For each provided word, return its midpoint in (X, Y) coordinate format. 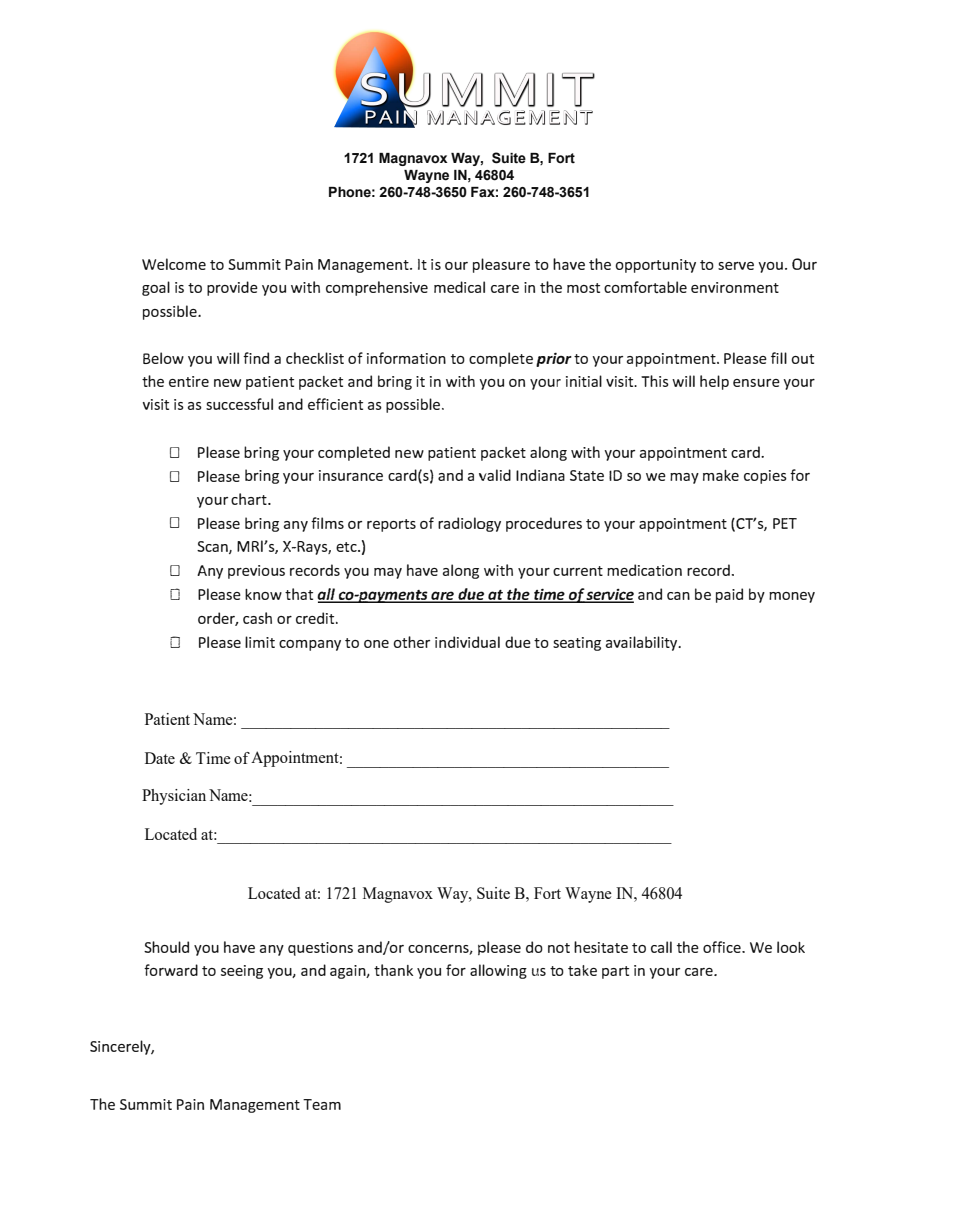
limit (260, 642)
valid (495, 475)
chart (250, 499)
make (721, 475)
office (723, 947)
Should (166, 947)
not (559, 948)
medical (459, 287)
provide (232, 288)
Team (322, 1104)
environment (735, 287)
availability (643, 643)
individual (467, 642)
